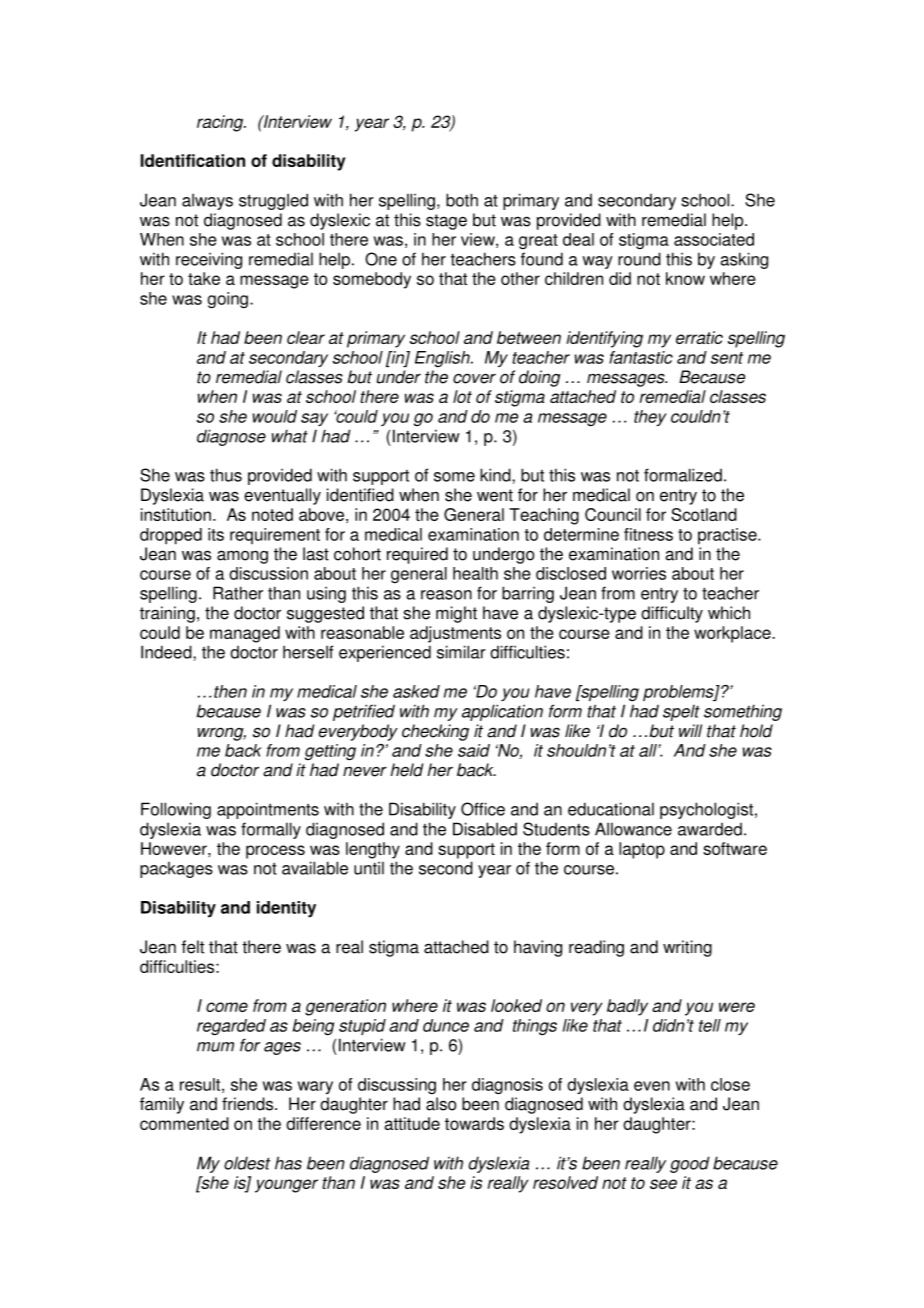 The height and width of the screenshot is (1308, 924). What do you see at coordinates (690, 1164) in the screenshot?
I see `good` at bounding box center [690, 1164].
